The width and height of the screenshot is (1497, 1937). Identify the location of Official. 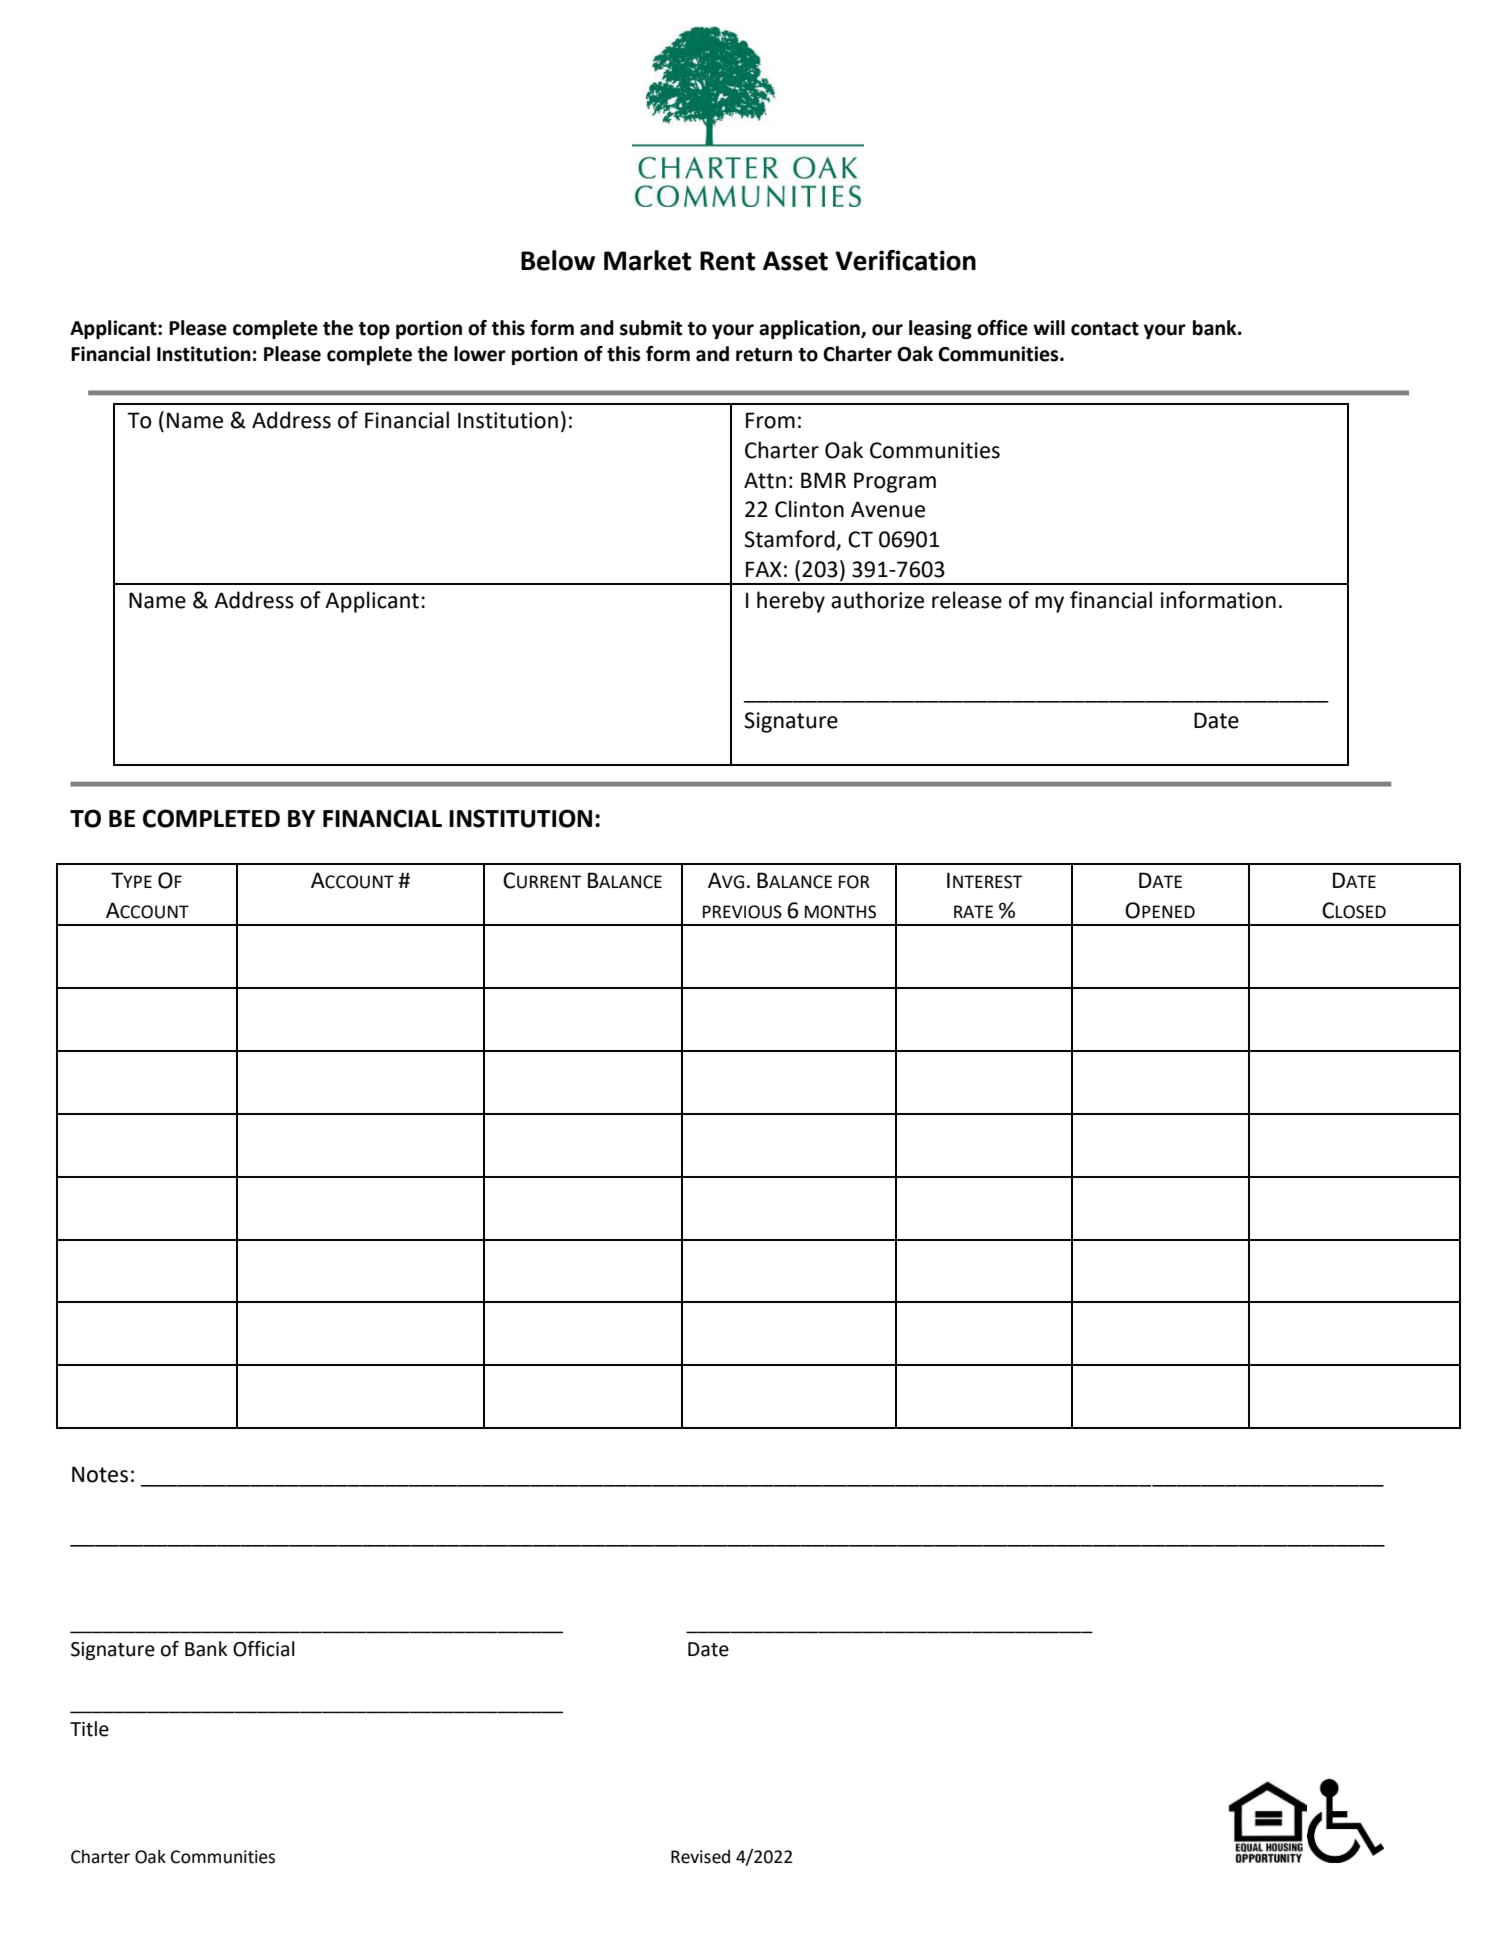
(264, 1649).
